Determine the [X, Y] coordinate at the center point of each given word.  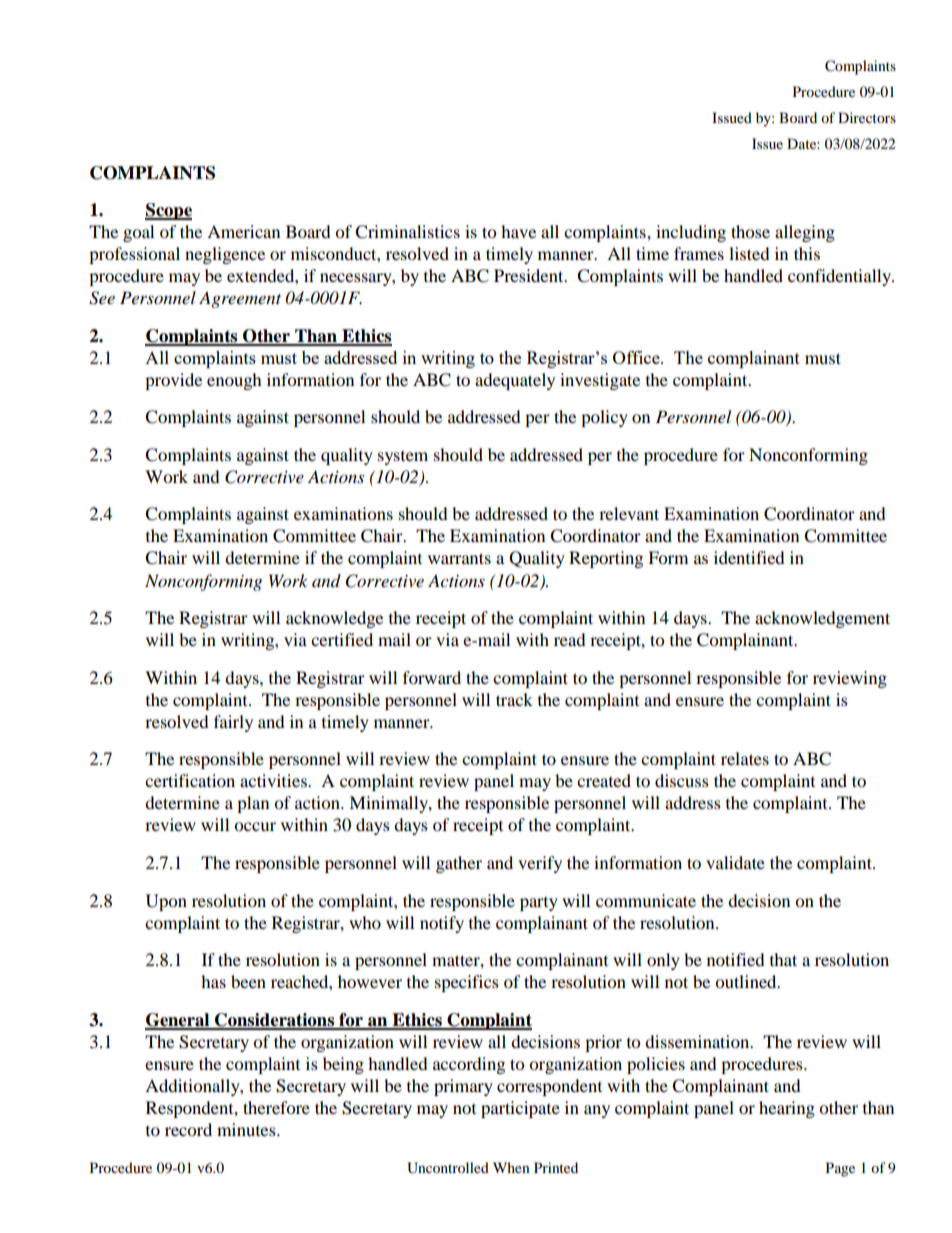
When [511, 1167]
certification [190, 780]
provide [173, 381]
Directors [867, 117]
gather [459, 864]
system [403, 458]
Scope [168, 211]
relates [745, 758]
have [518, 231]
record [188, 1129]
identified [749, 557]
